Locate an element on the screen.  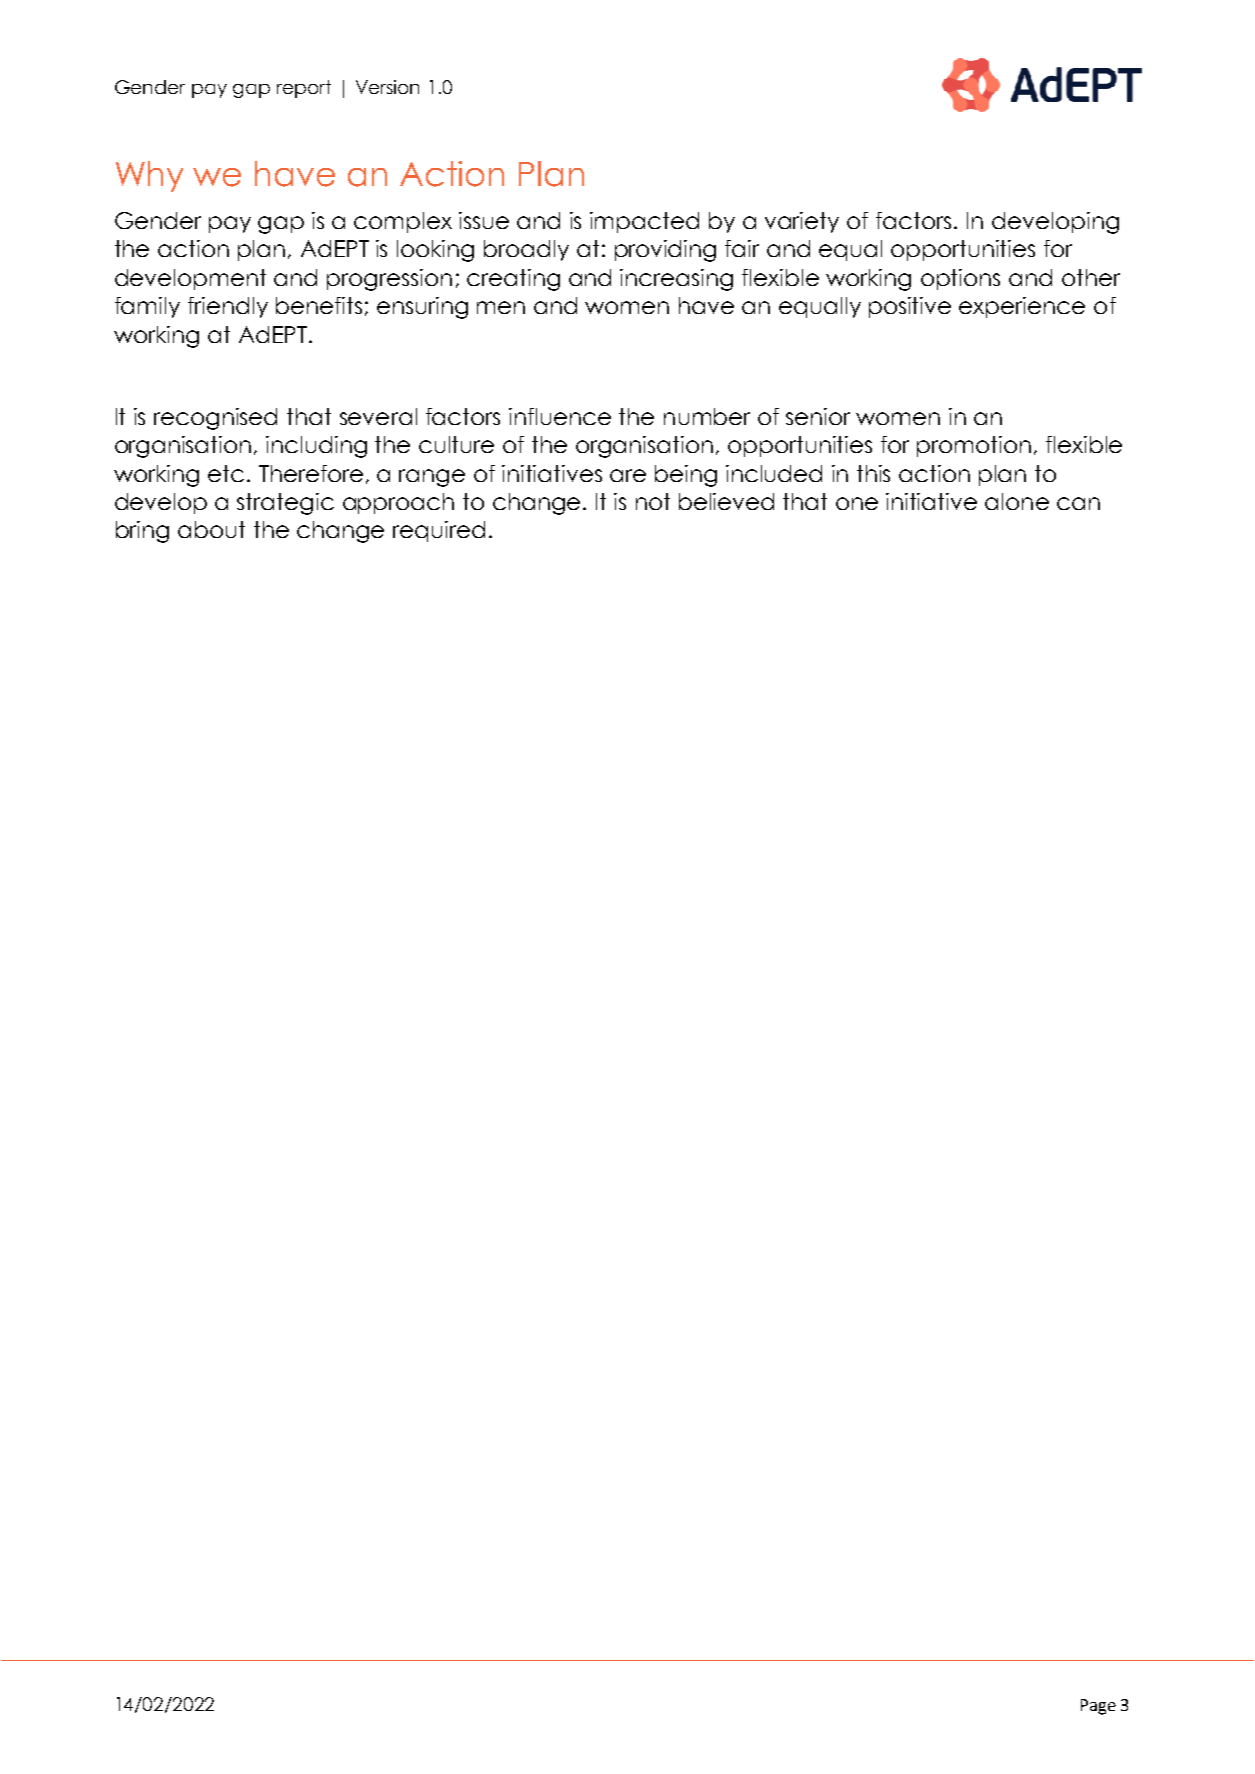
bring is located at coordinates (142, 532).
